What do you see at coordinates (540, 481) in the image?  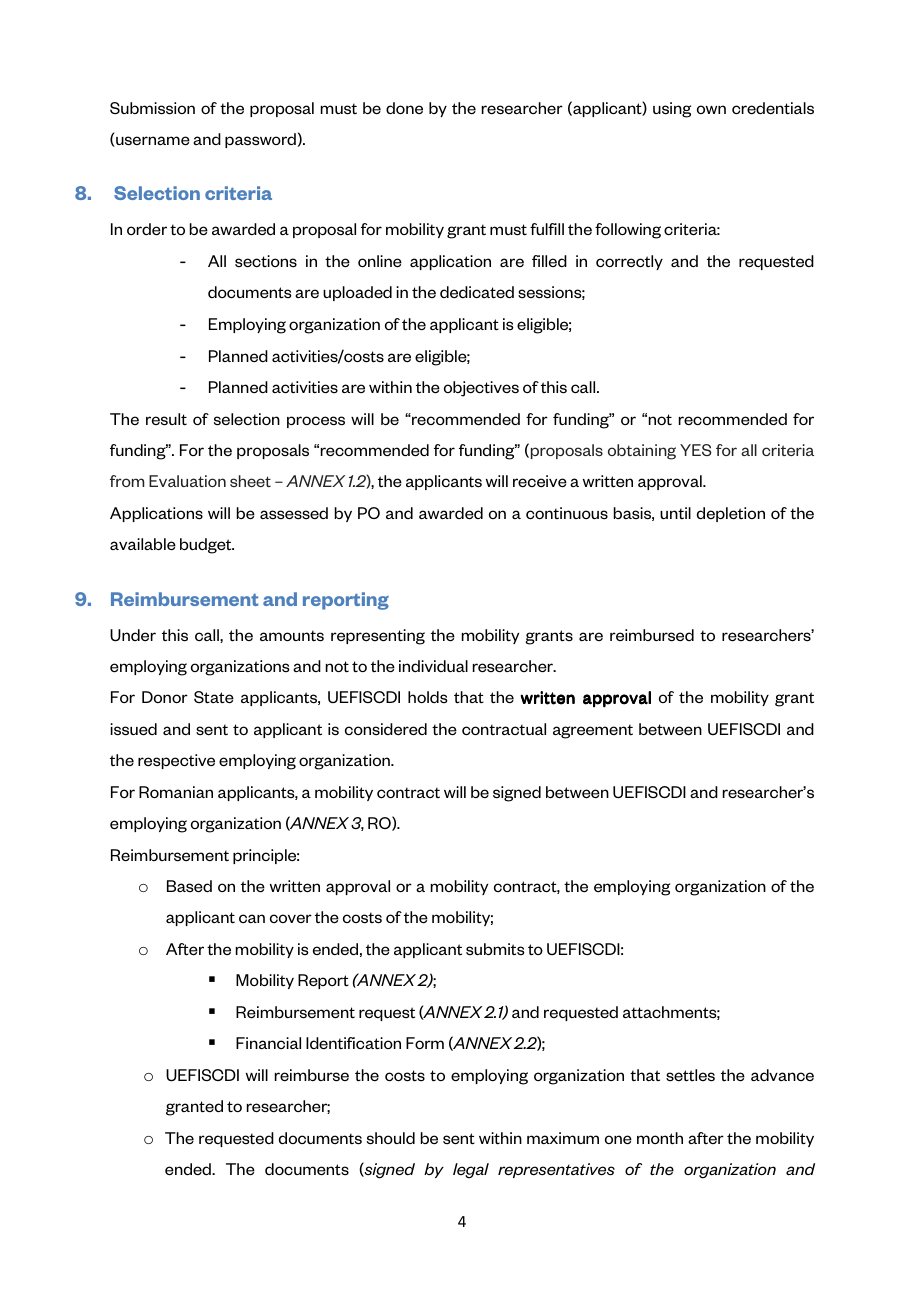 I see `receive` at bounding box center [540, 481].
